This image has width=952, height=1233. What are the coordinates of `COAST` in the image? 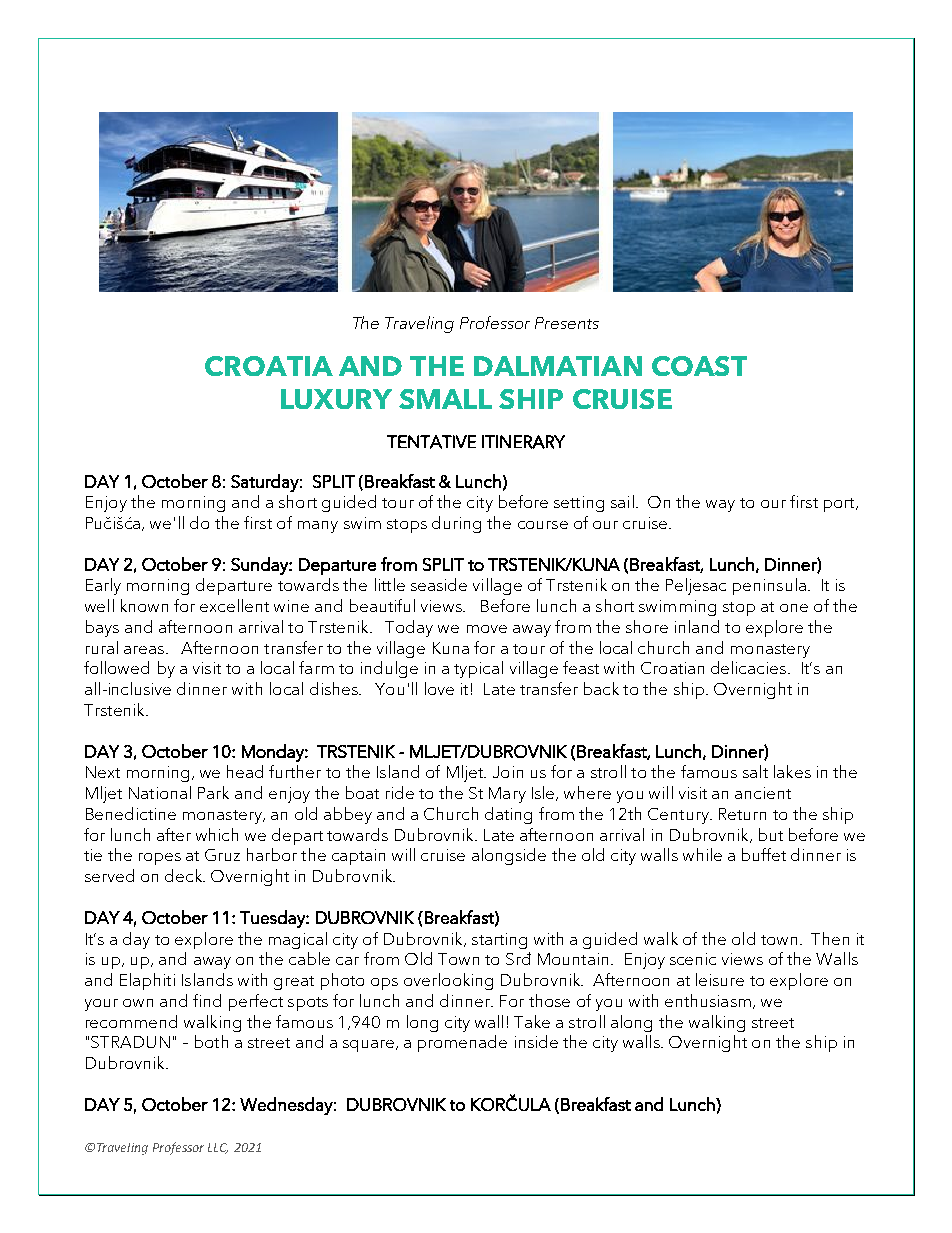 It's located at (699, 366).
